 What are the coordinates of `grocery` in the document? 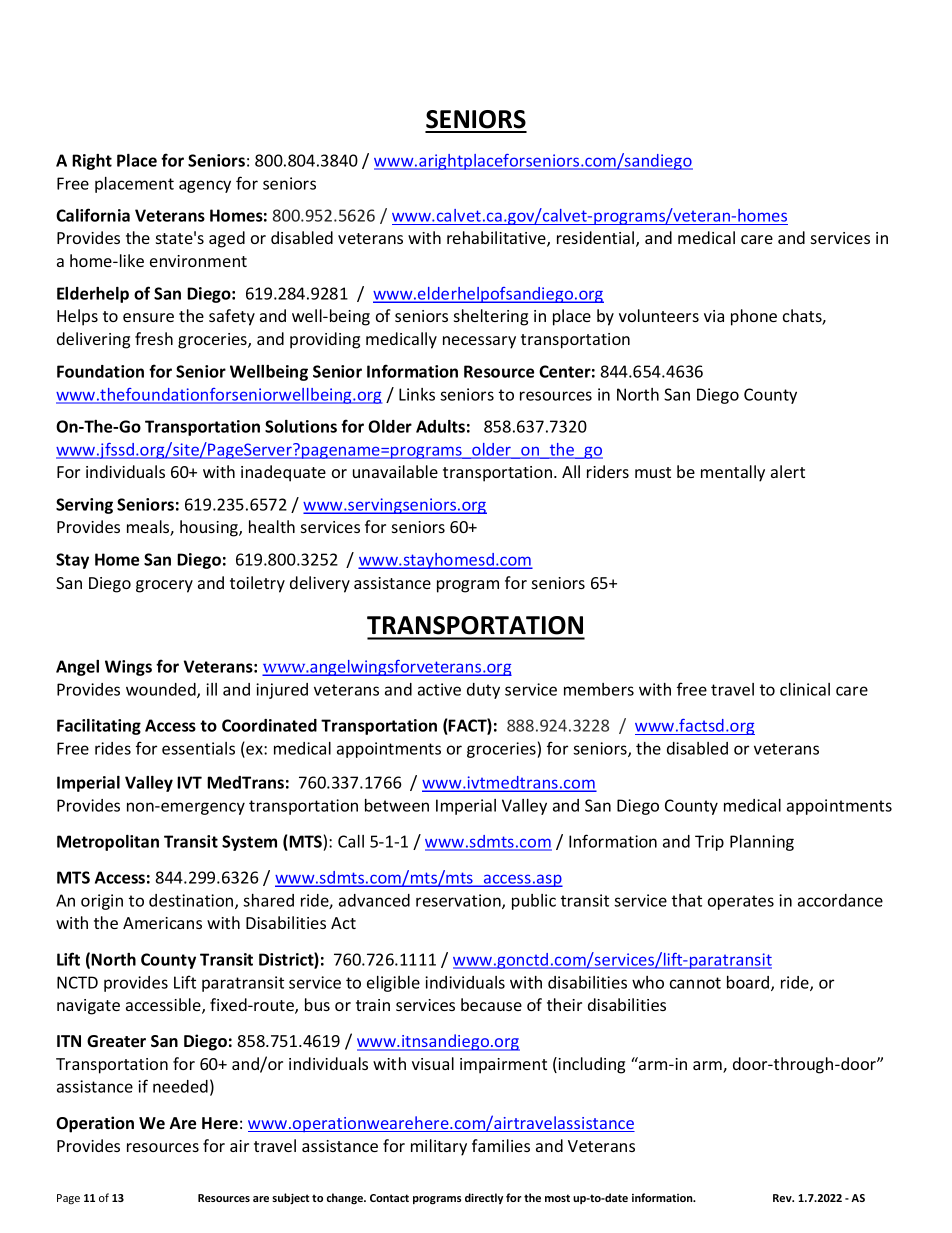 It's located at (164, 586).
